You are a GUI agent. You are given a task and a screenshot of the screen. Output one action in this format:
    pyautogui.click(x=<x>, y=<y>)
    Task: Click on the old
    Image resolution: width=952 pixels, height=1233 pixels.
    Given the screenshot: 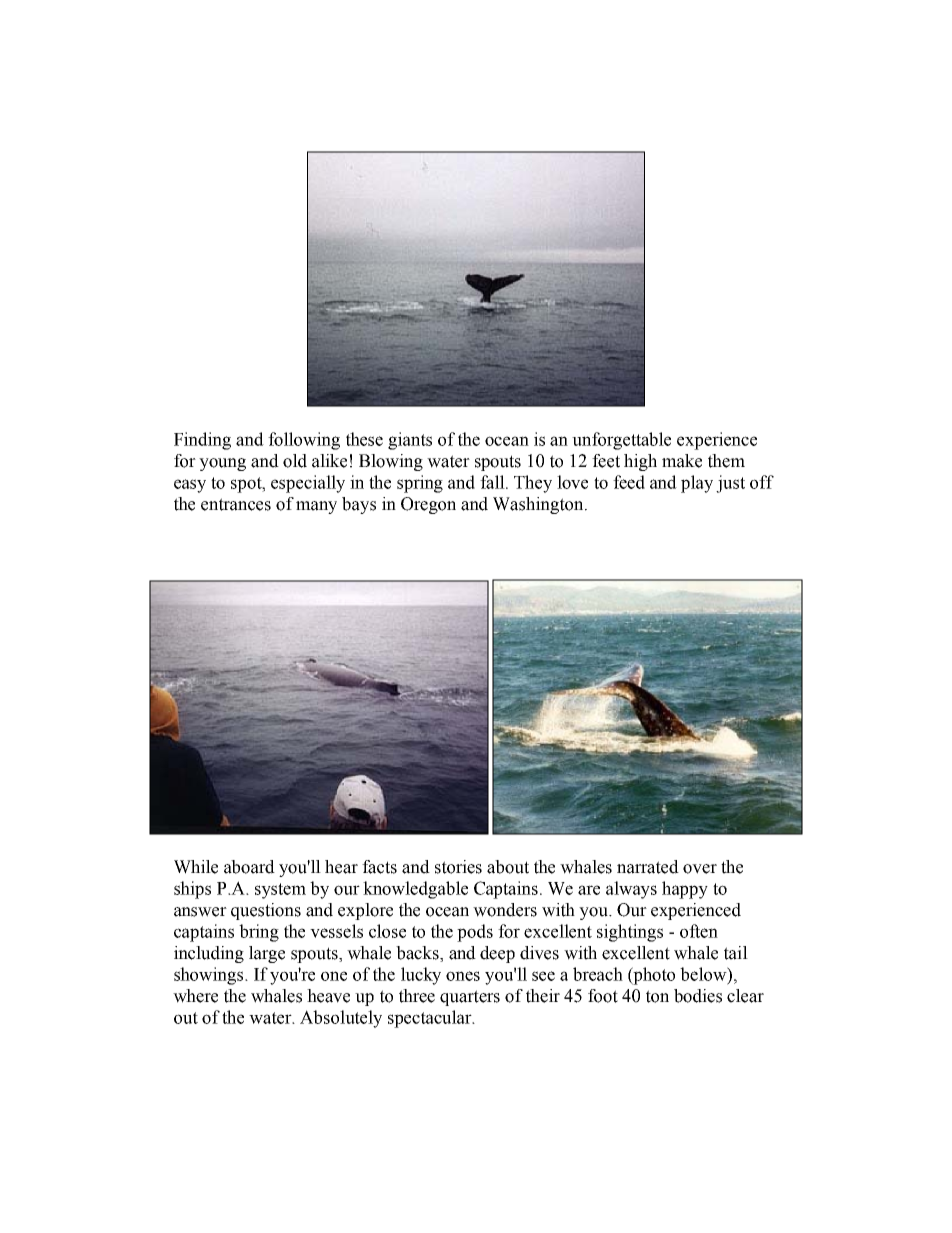 What is the action you would take?
    pyautogui.click(x=295, y=461)
